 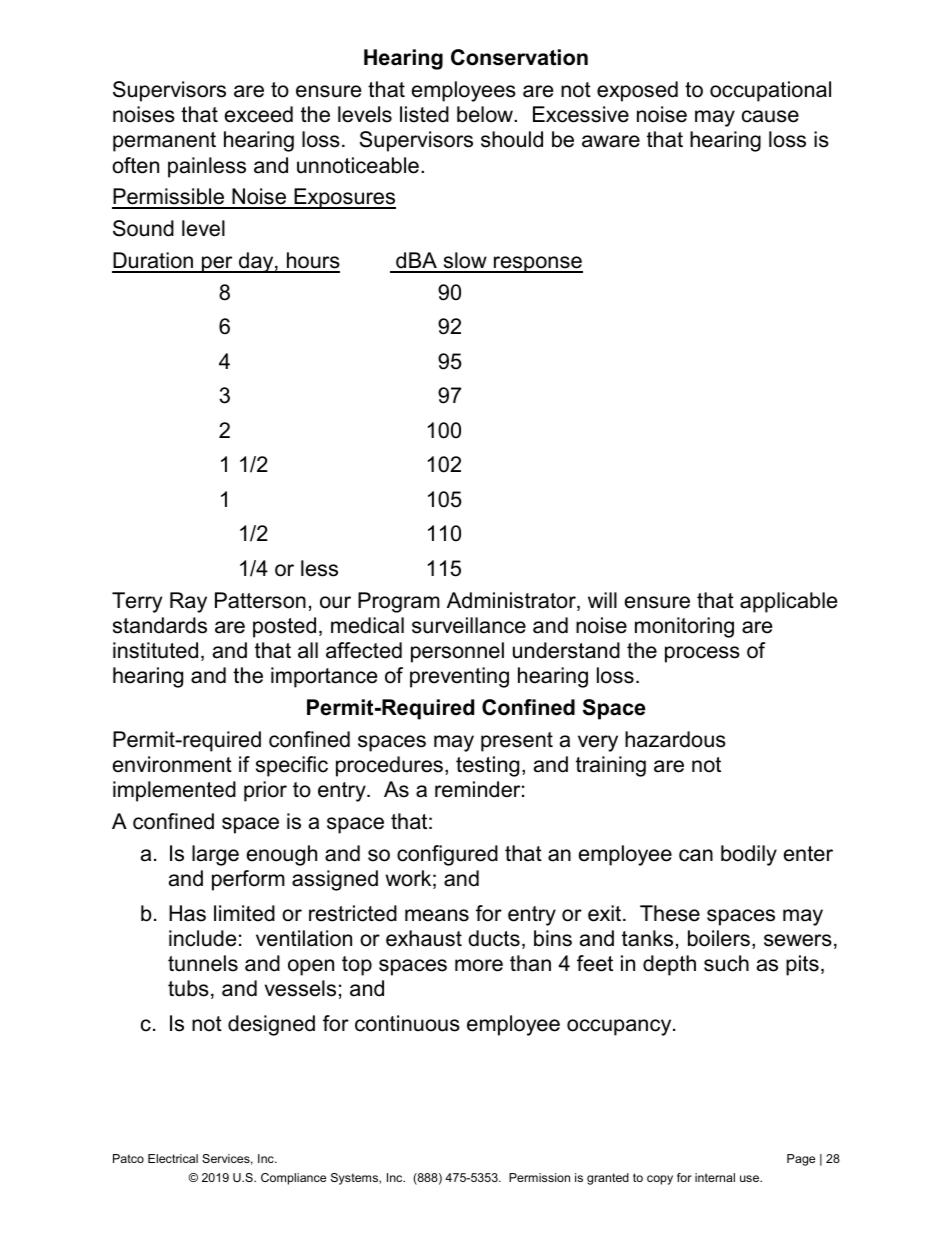 I want to click on below, so click(x=486, y=114).
